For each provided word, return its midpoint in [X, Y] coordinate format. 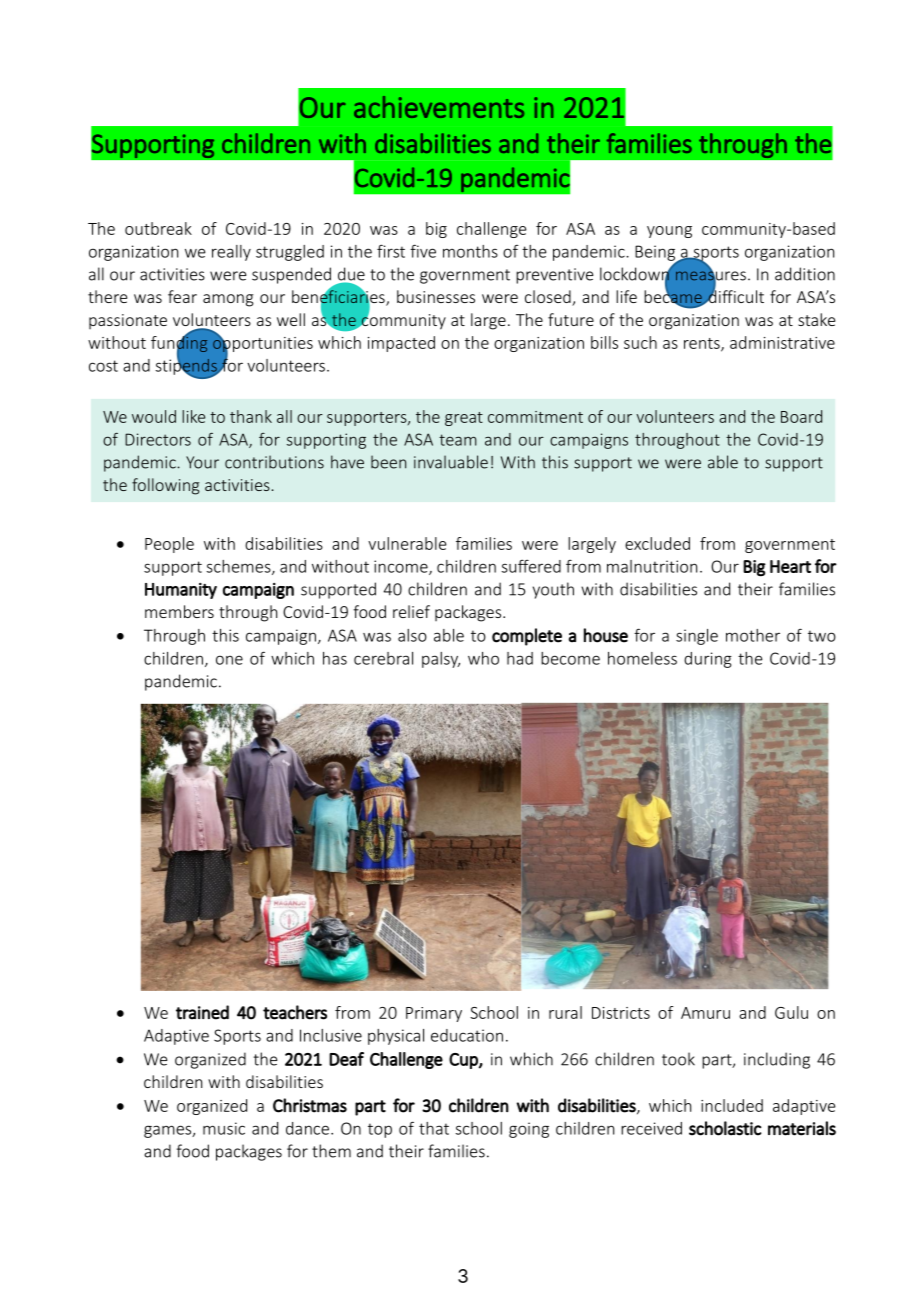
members [179, 611]
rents [703, 344]
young [669, 232]
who [483, 658]
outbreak [158, 228]
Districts [621, 1013]
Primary [434, 1014]
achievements [439, 107]
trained [202, 1012]
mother [753, 635]
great [464, 419]
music [224, 1128]
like [193, 416]
